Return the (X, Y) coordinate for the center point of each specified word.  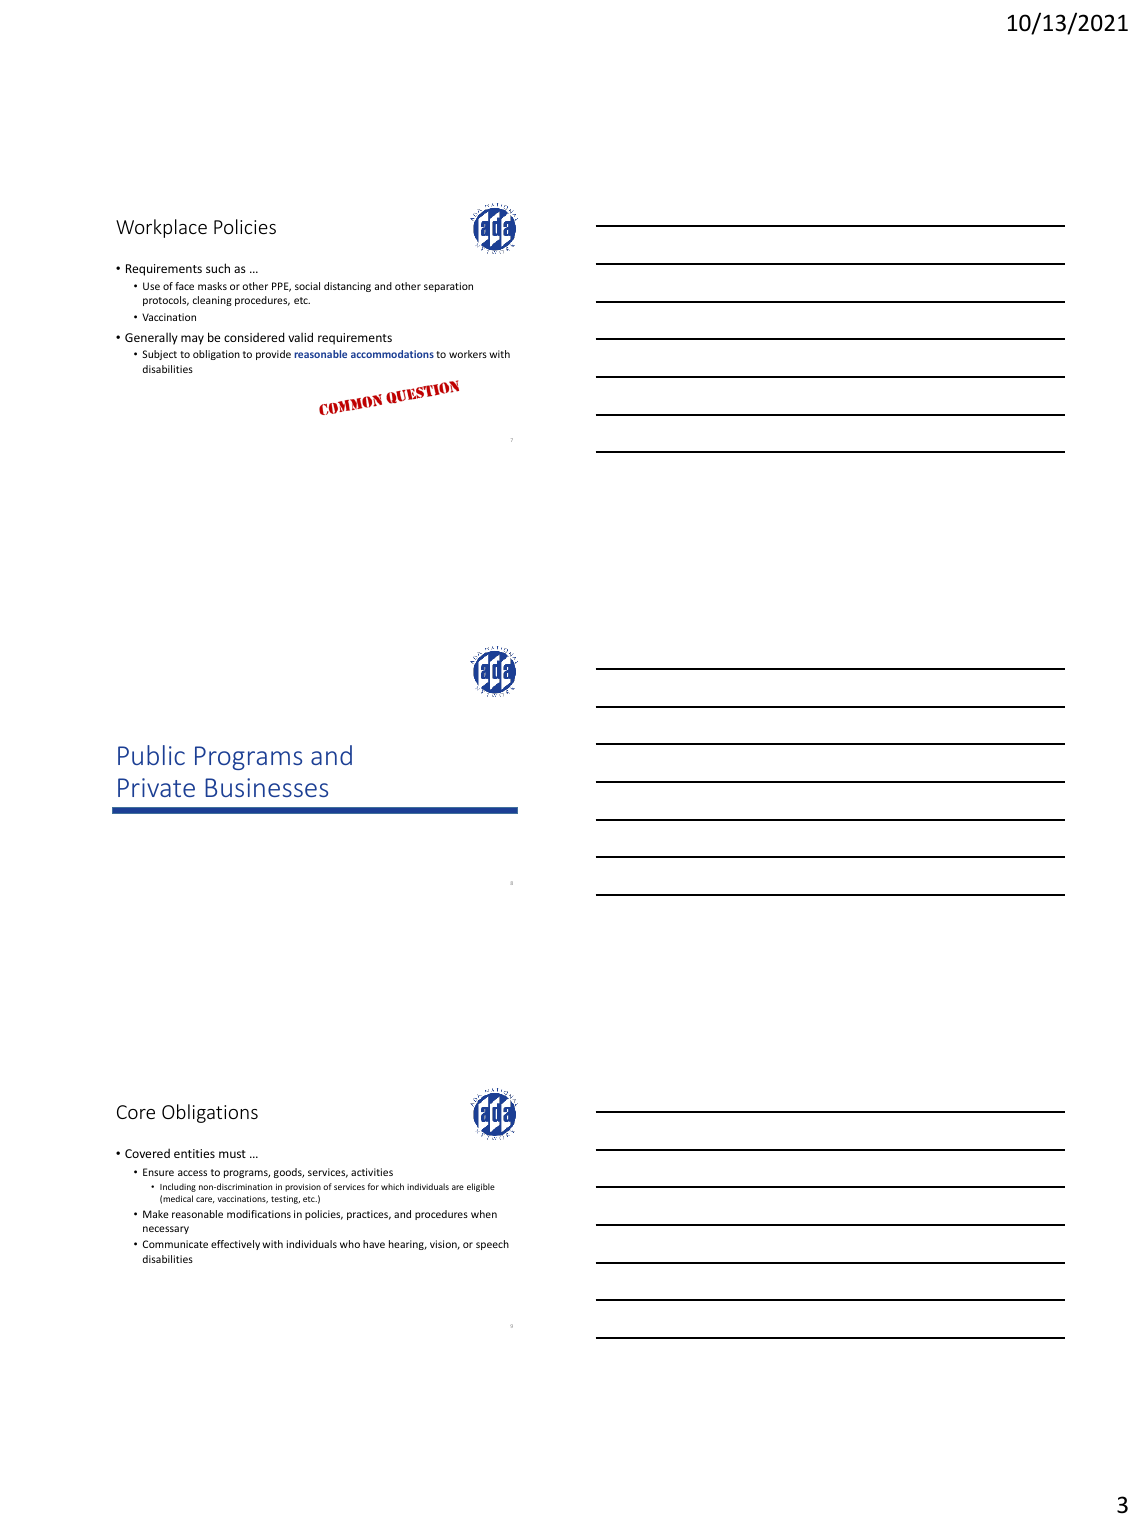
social (307, 286)
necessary (166, 1230)
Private (156, 787)
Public (151, 755)
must (232, 1154)
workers (468, 354)
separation (448, 287)
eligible (481, 1187)
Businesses (266, 787)
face (184, 286)
